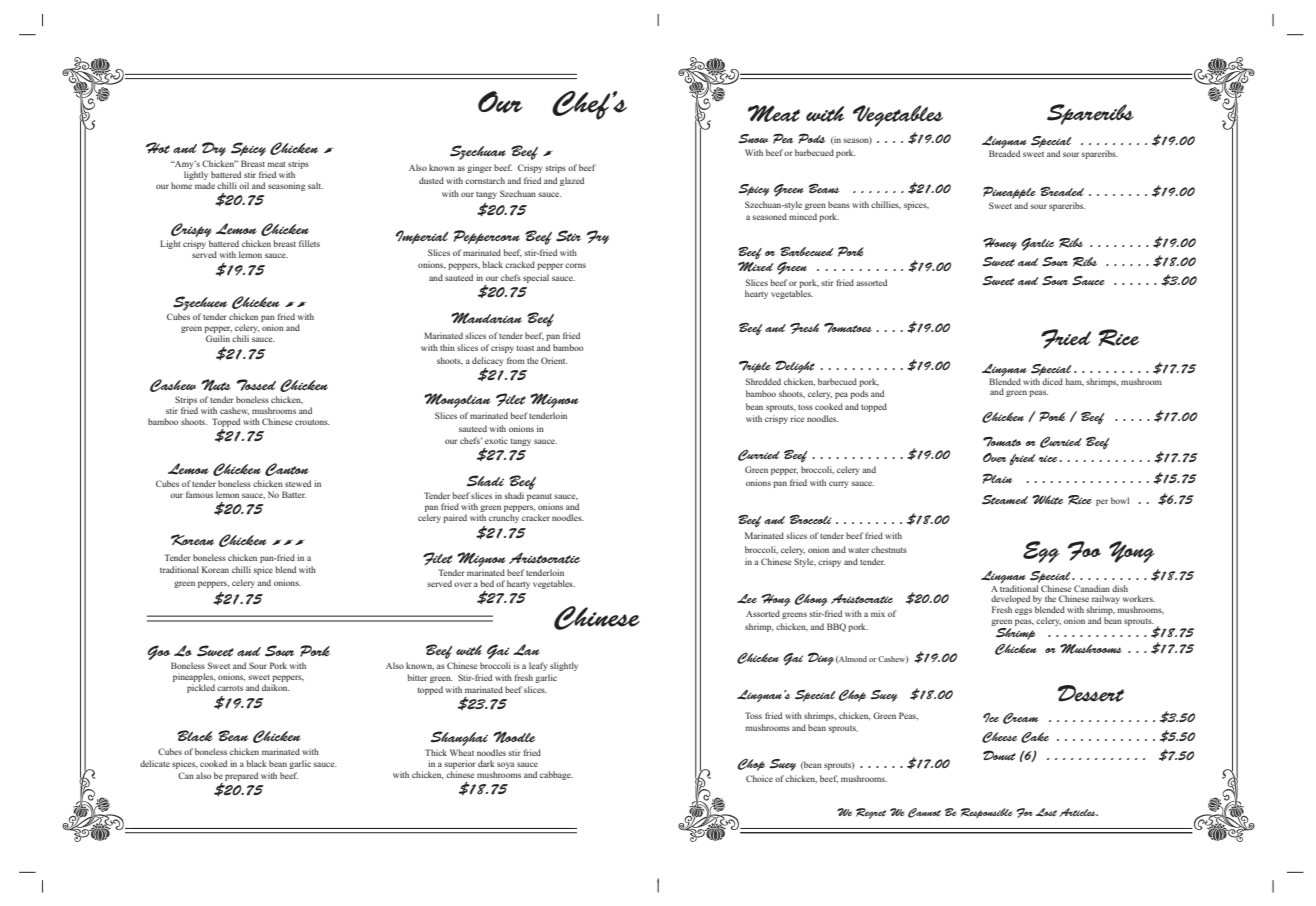 This screenshot has width=1316, height=906. What do you see at coordinates (753, 138) in the screenshot?
I see `Snow` at bounding box center [753, 138].
